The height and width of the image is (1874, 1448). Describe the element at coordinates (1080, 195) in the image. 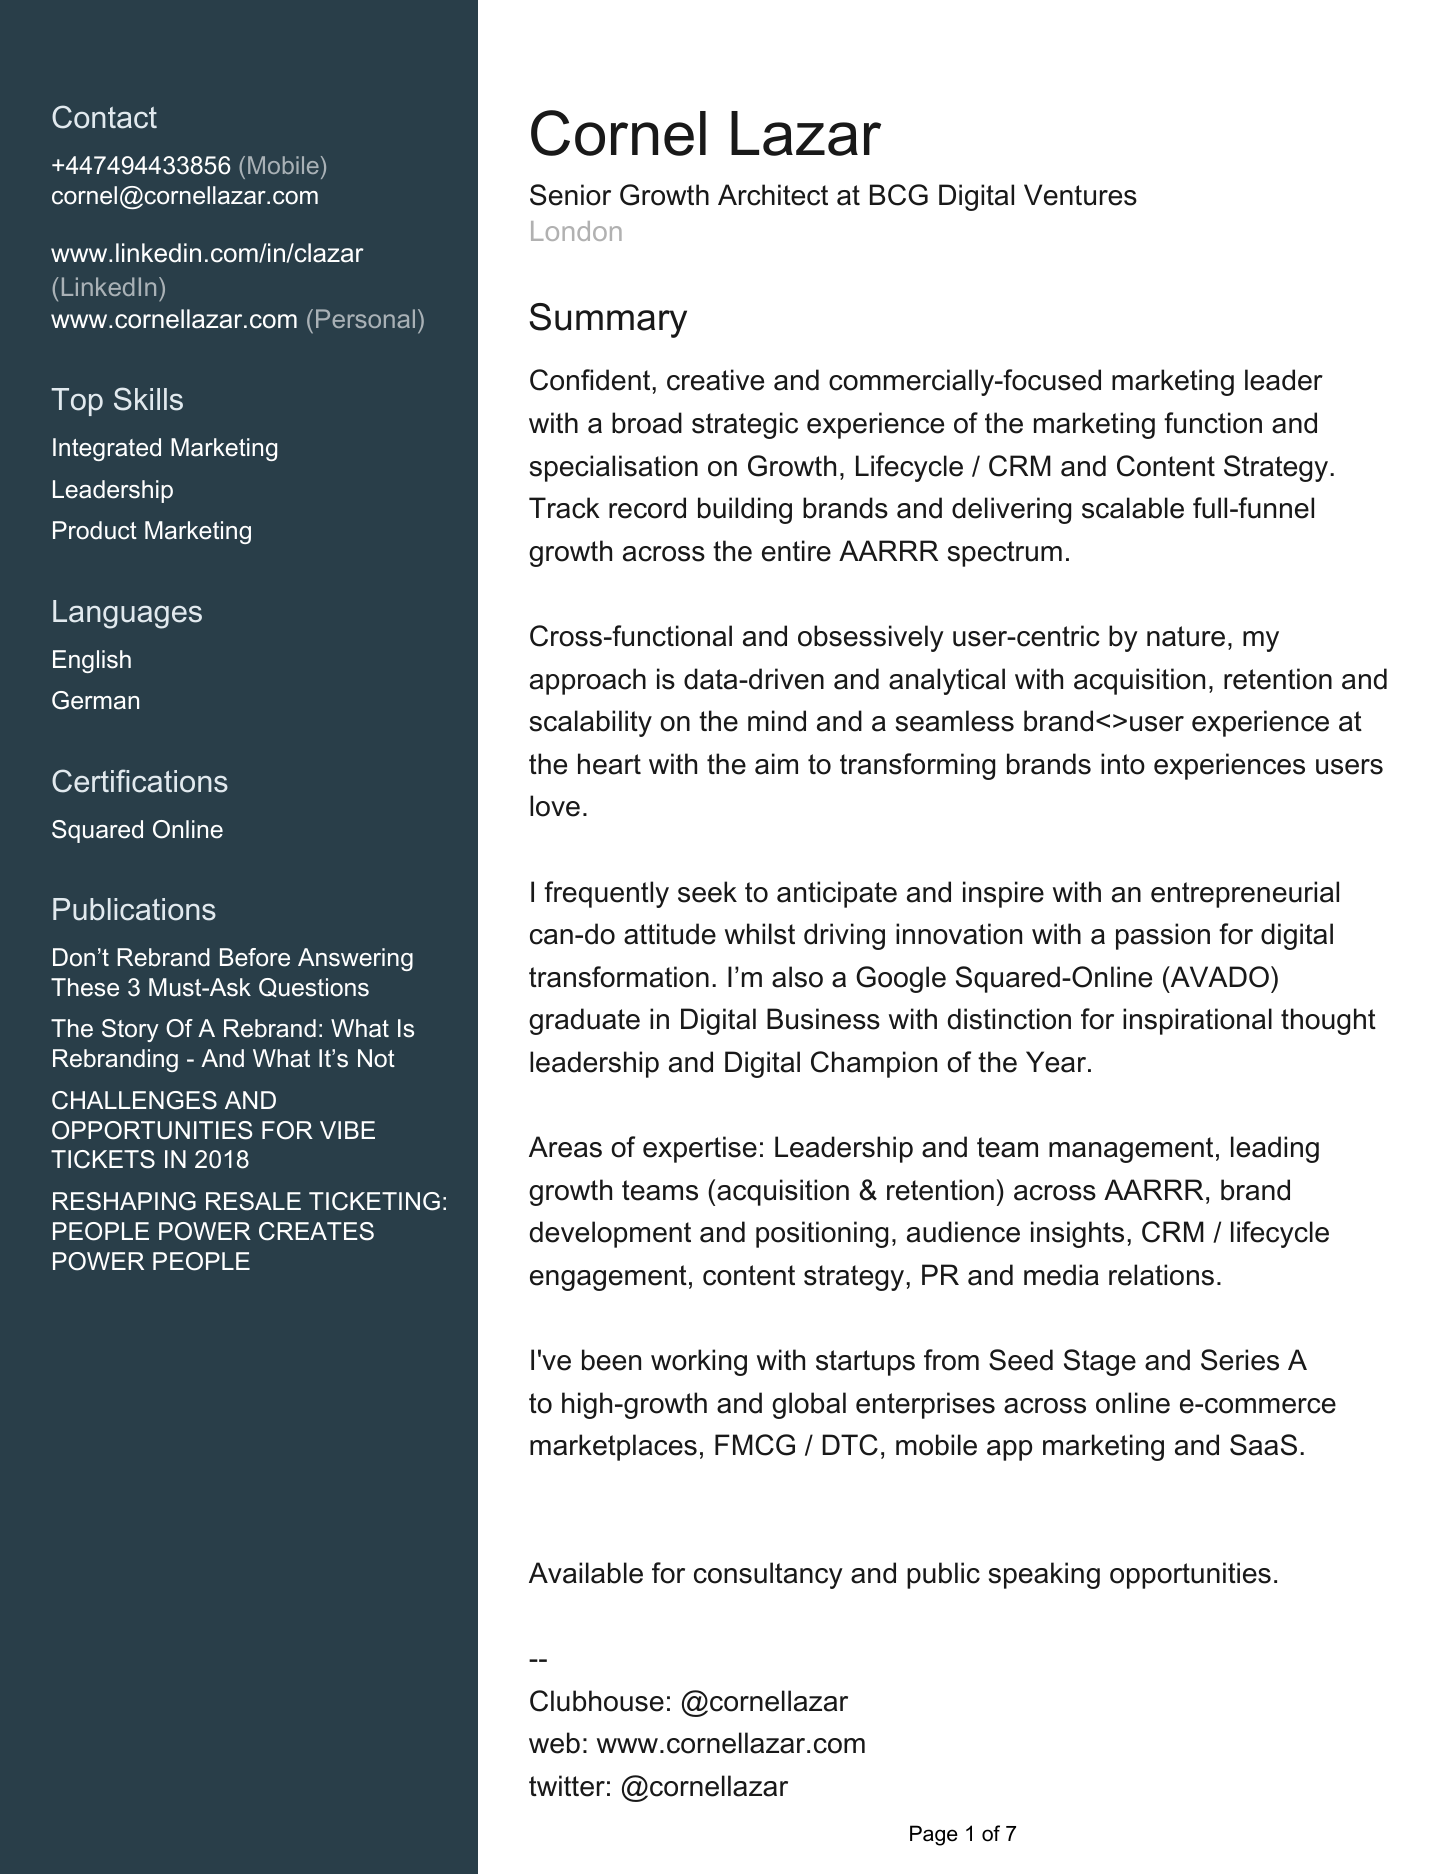

I see `Ventures` at that location.
